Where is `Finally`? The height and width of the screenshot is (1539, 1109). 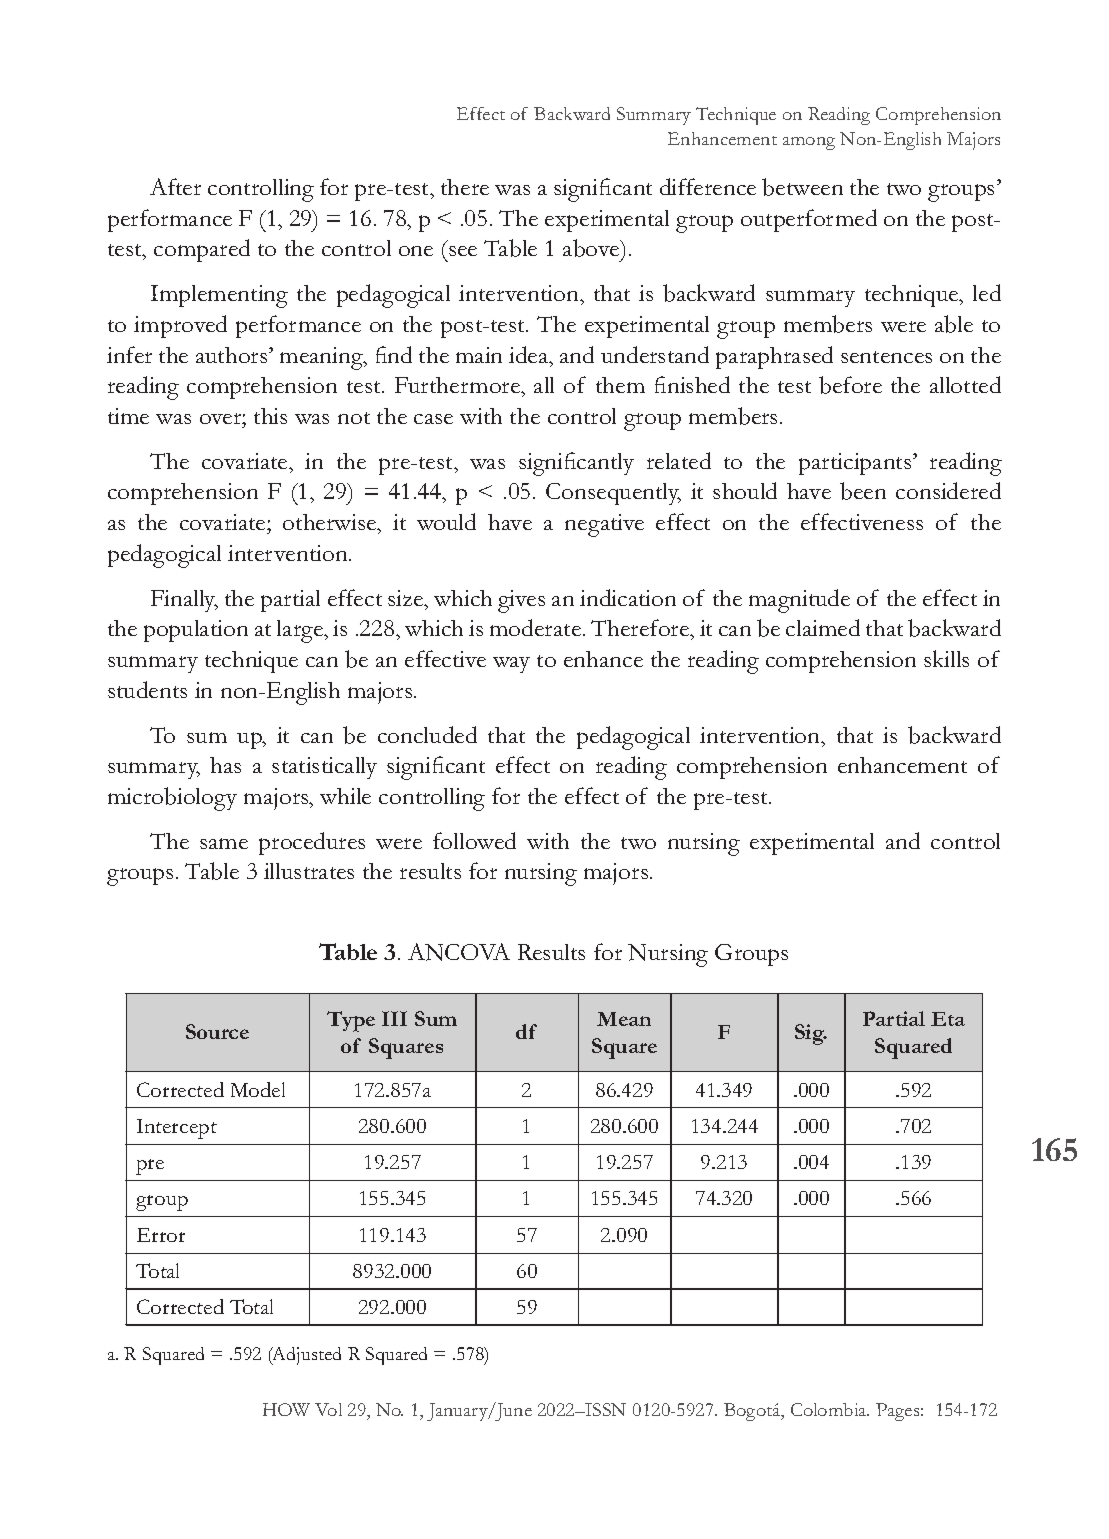 Finally is located at coordinates (184, 601).
